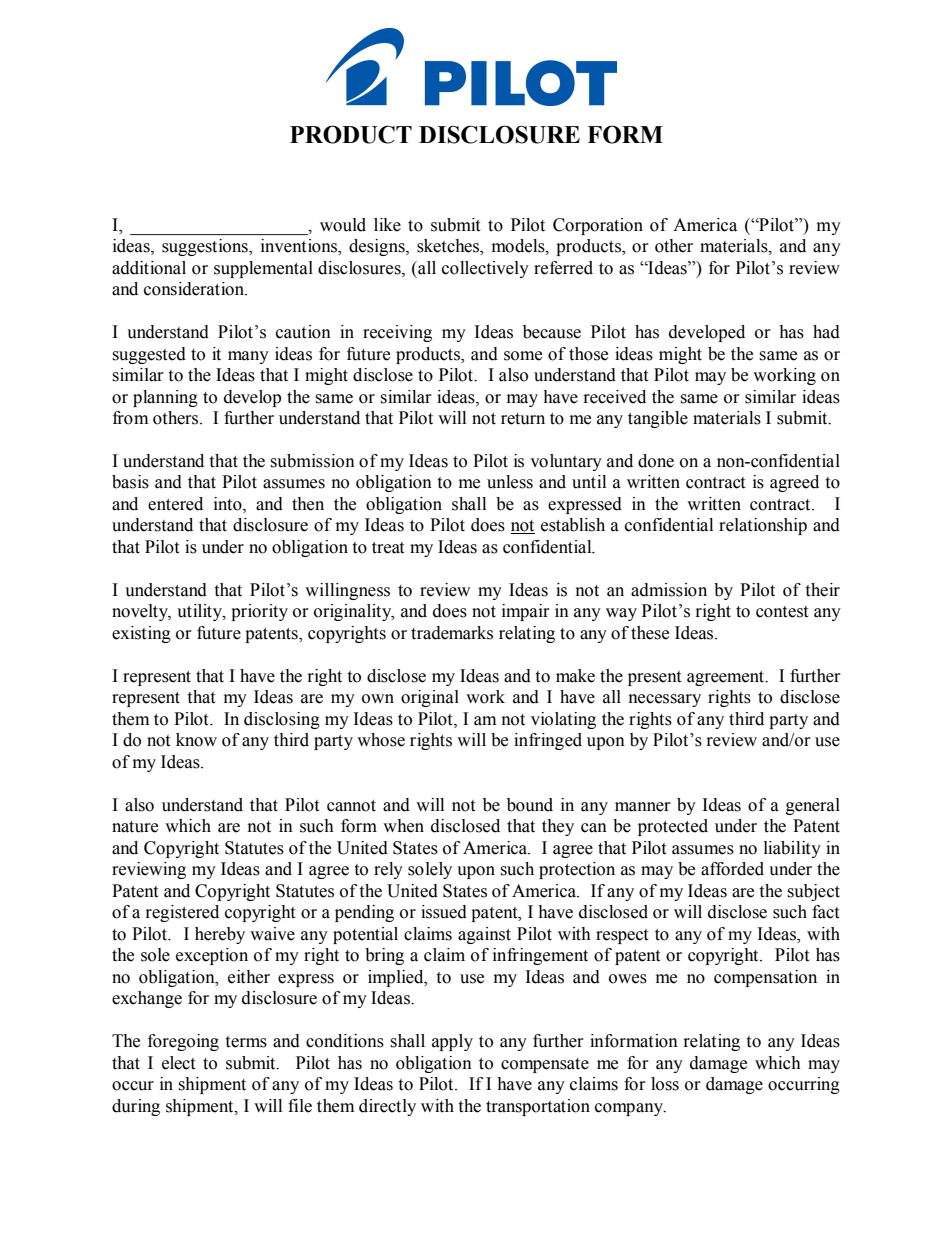  What do you see at coordinates (485, 269) in the screenshot?
I see `collectively` at bounding box center [485, 269].
